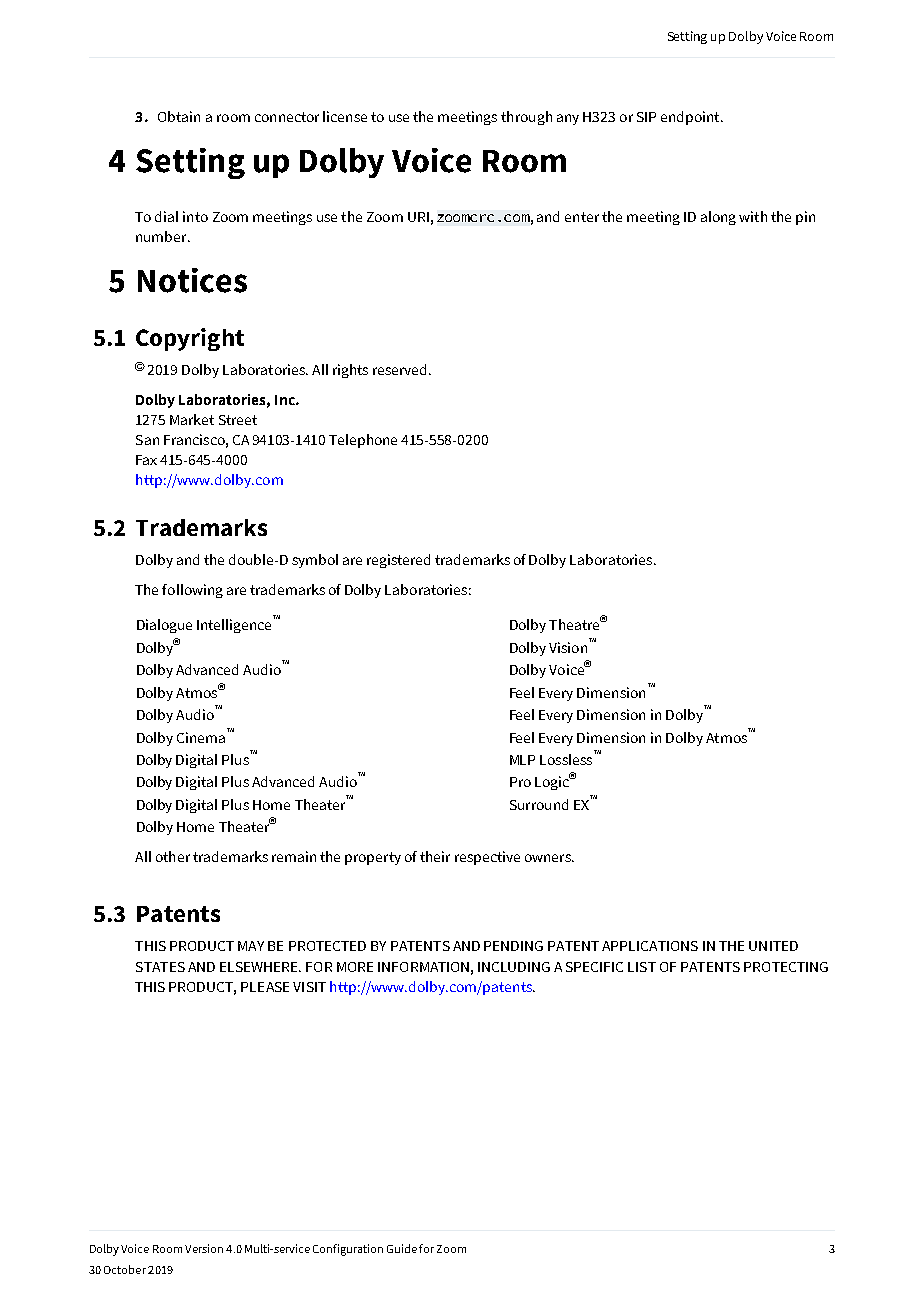  What do you see at coordinates (146, 460) in the screenshot?
I see `Fax` at bounding box center [146, 460].
